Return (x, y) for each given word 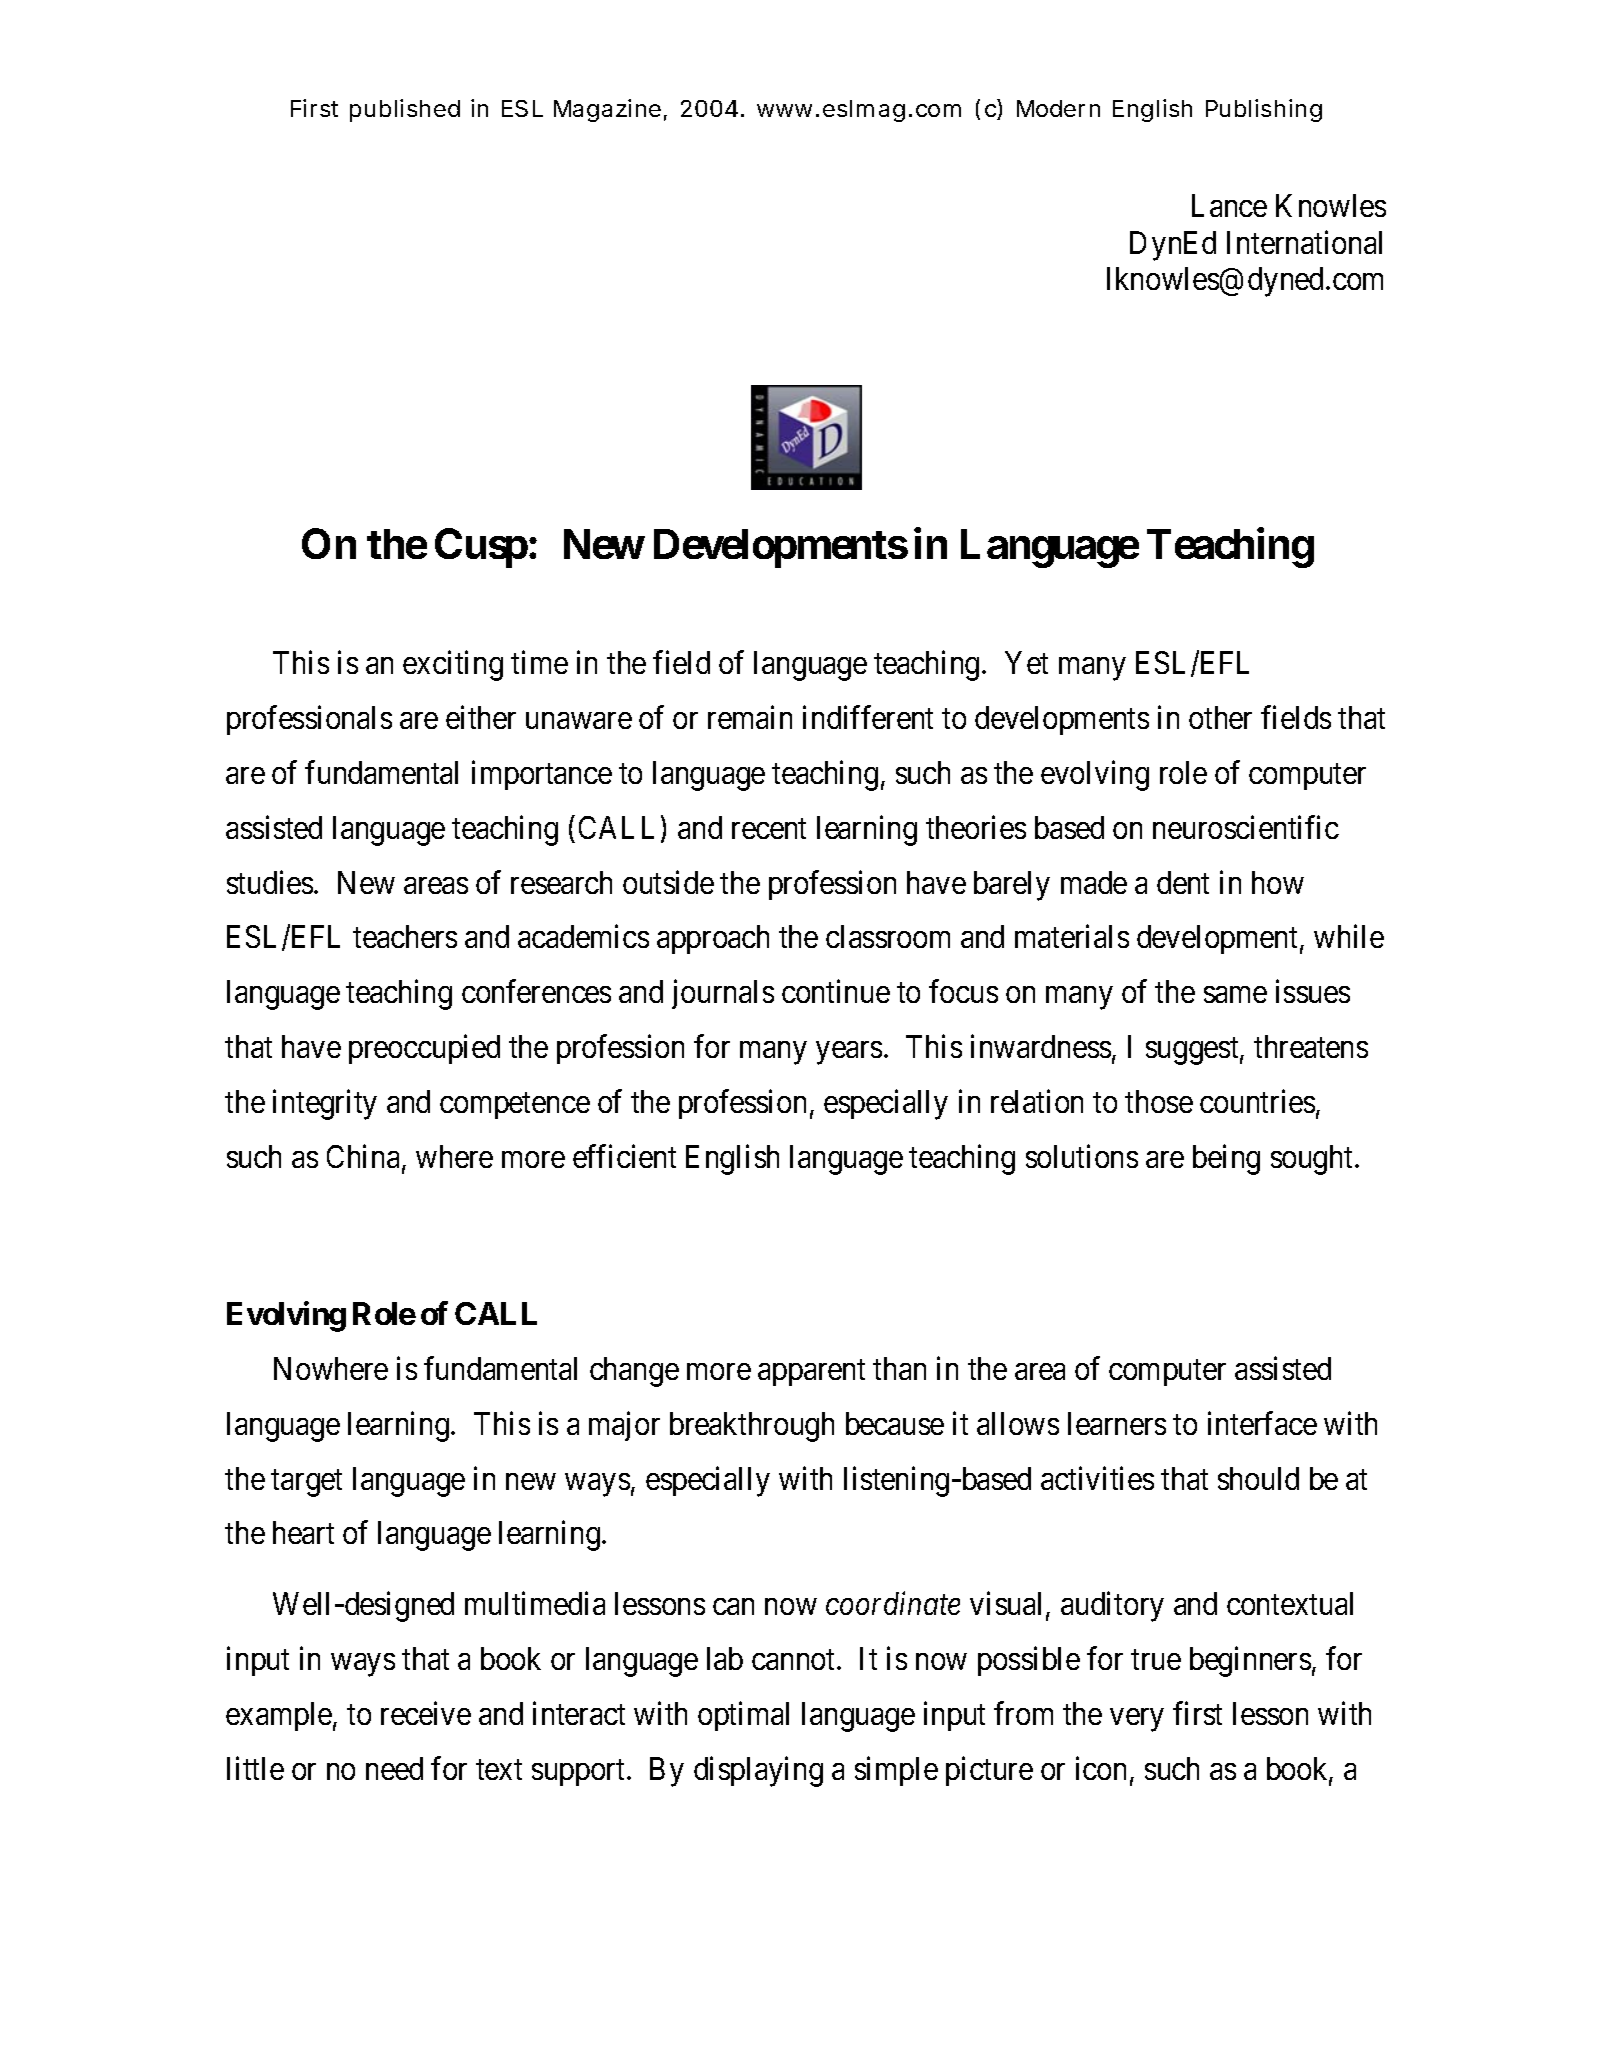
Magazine (607, 110)
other (1220, 717)
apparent (811, 1373)
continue (836, 991)
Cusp (481, 548)
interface (1262, 1423)
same (1235, 995)
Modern (1058, 108)
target (306, 1483)
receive (426, 1713)
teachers (405, 936)
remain (750, 717)
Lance (1229, 205)
